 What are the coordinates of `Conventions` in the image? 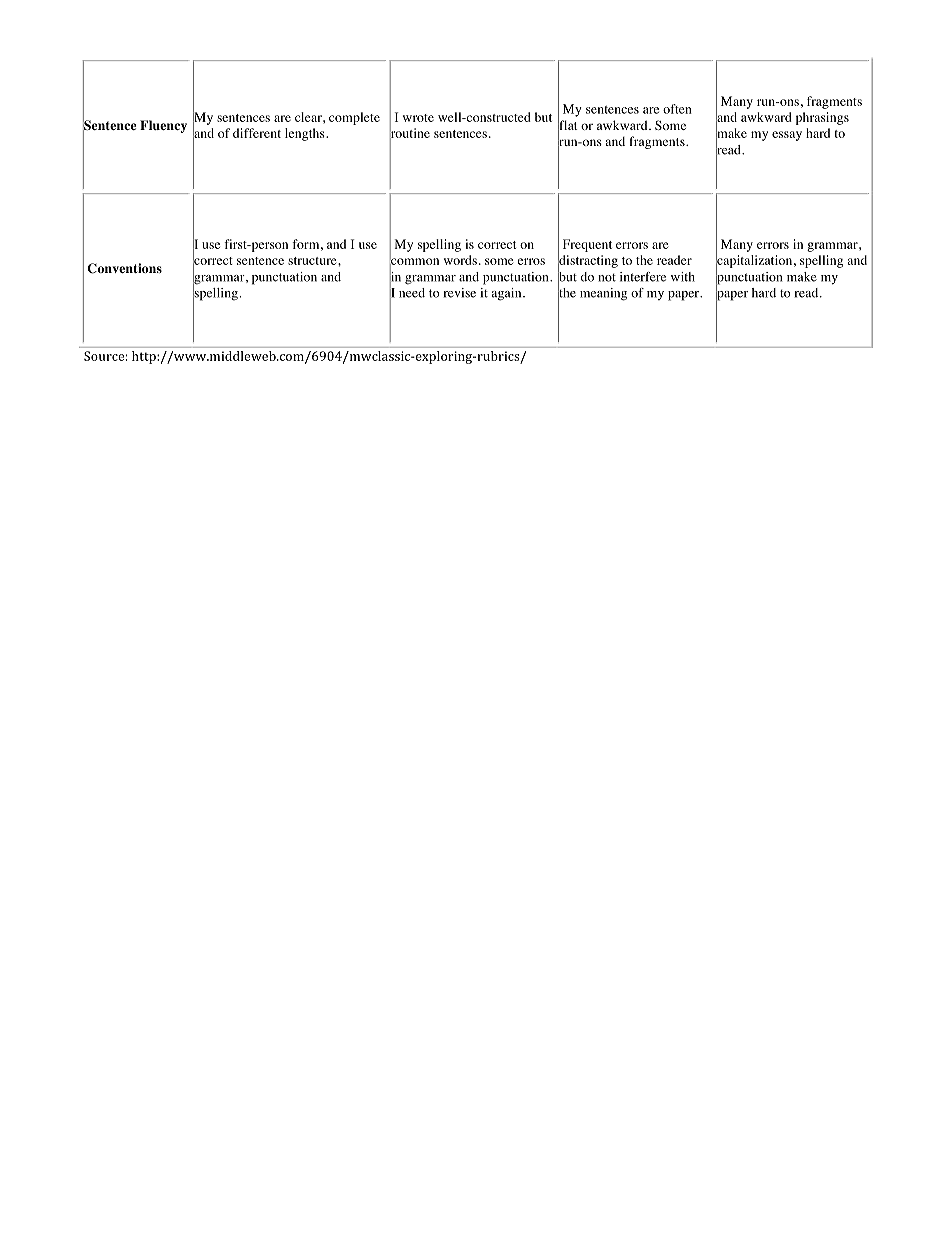 It's located at (124, 268).
